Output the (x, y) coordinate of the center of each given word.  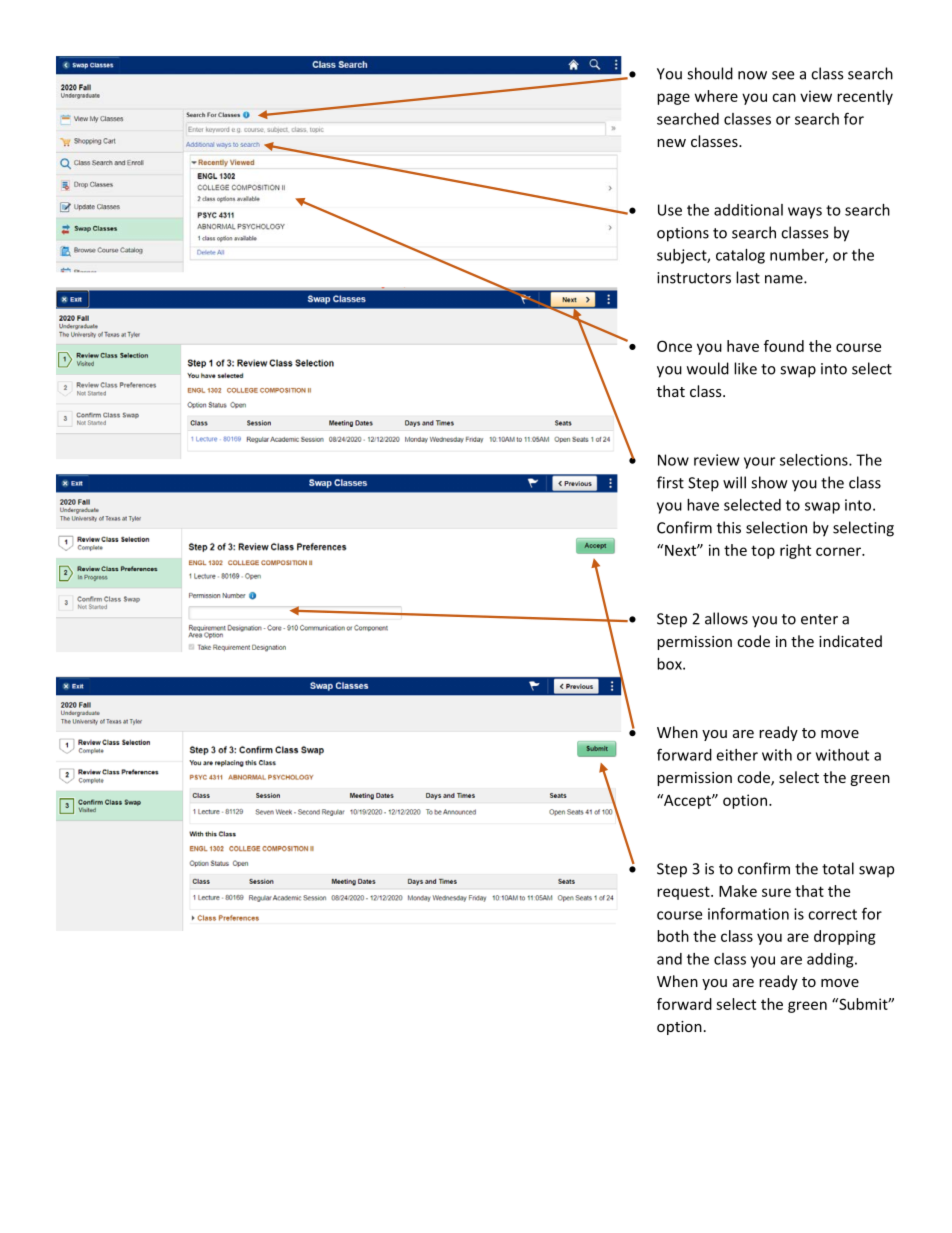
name (785, 279)
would (708, 368)
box (670, 664)
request (684, 893)
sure (776, 892)
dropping (845, 937)
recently (865, 97)
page (673, 99)
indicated (850, 641)
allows (726, 618)
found (784, 346)
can (784, 97)
